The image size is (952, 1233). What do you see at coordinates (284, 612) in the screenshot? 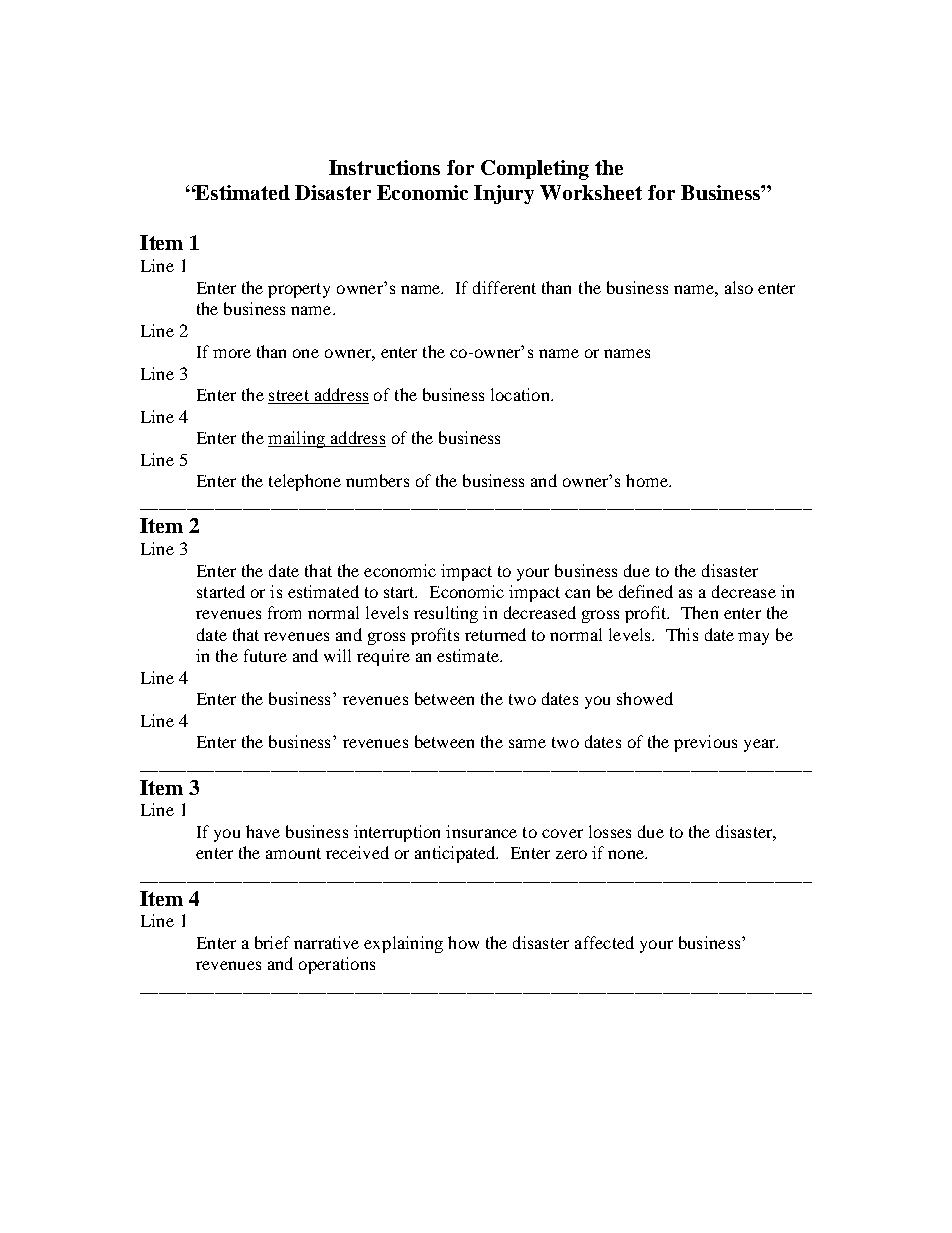
I see `from` at bounding box center [284, 612].
